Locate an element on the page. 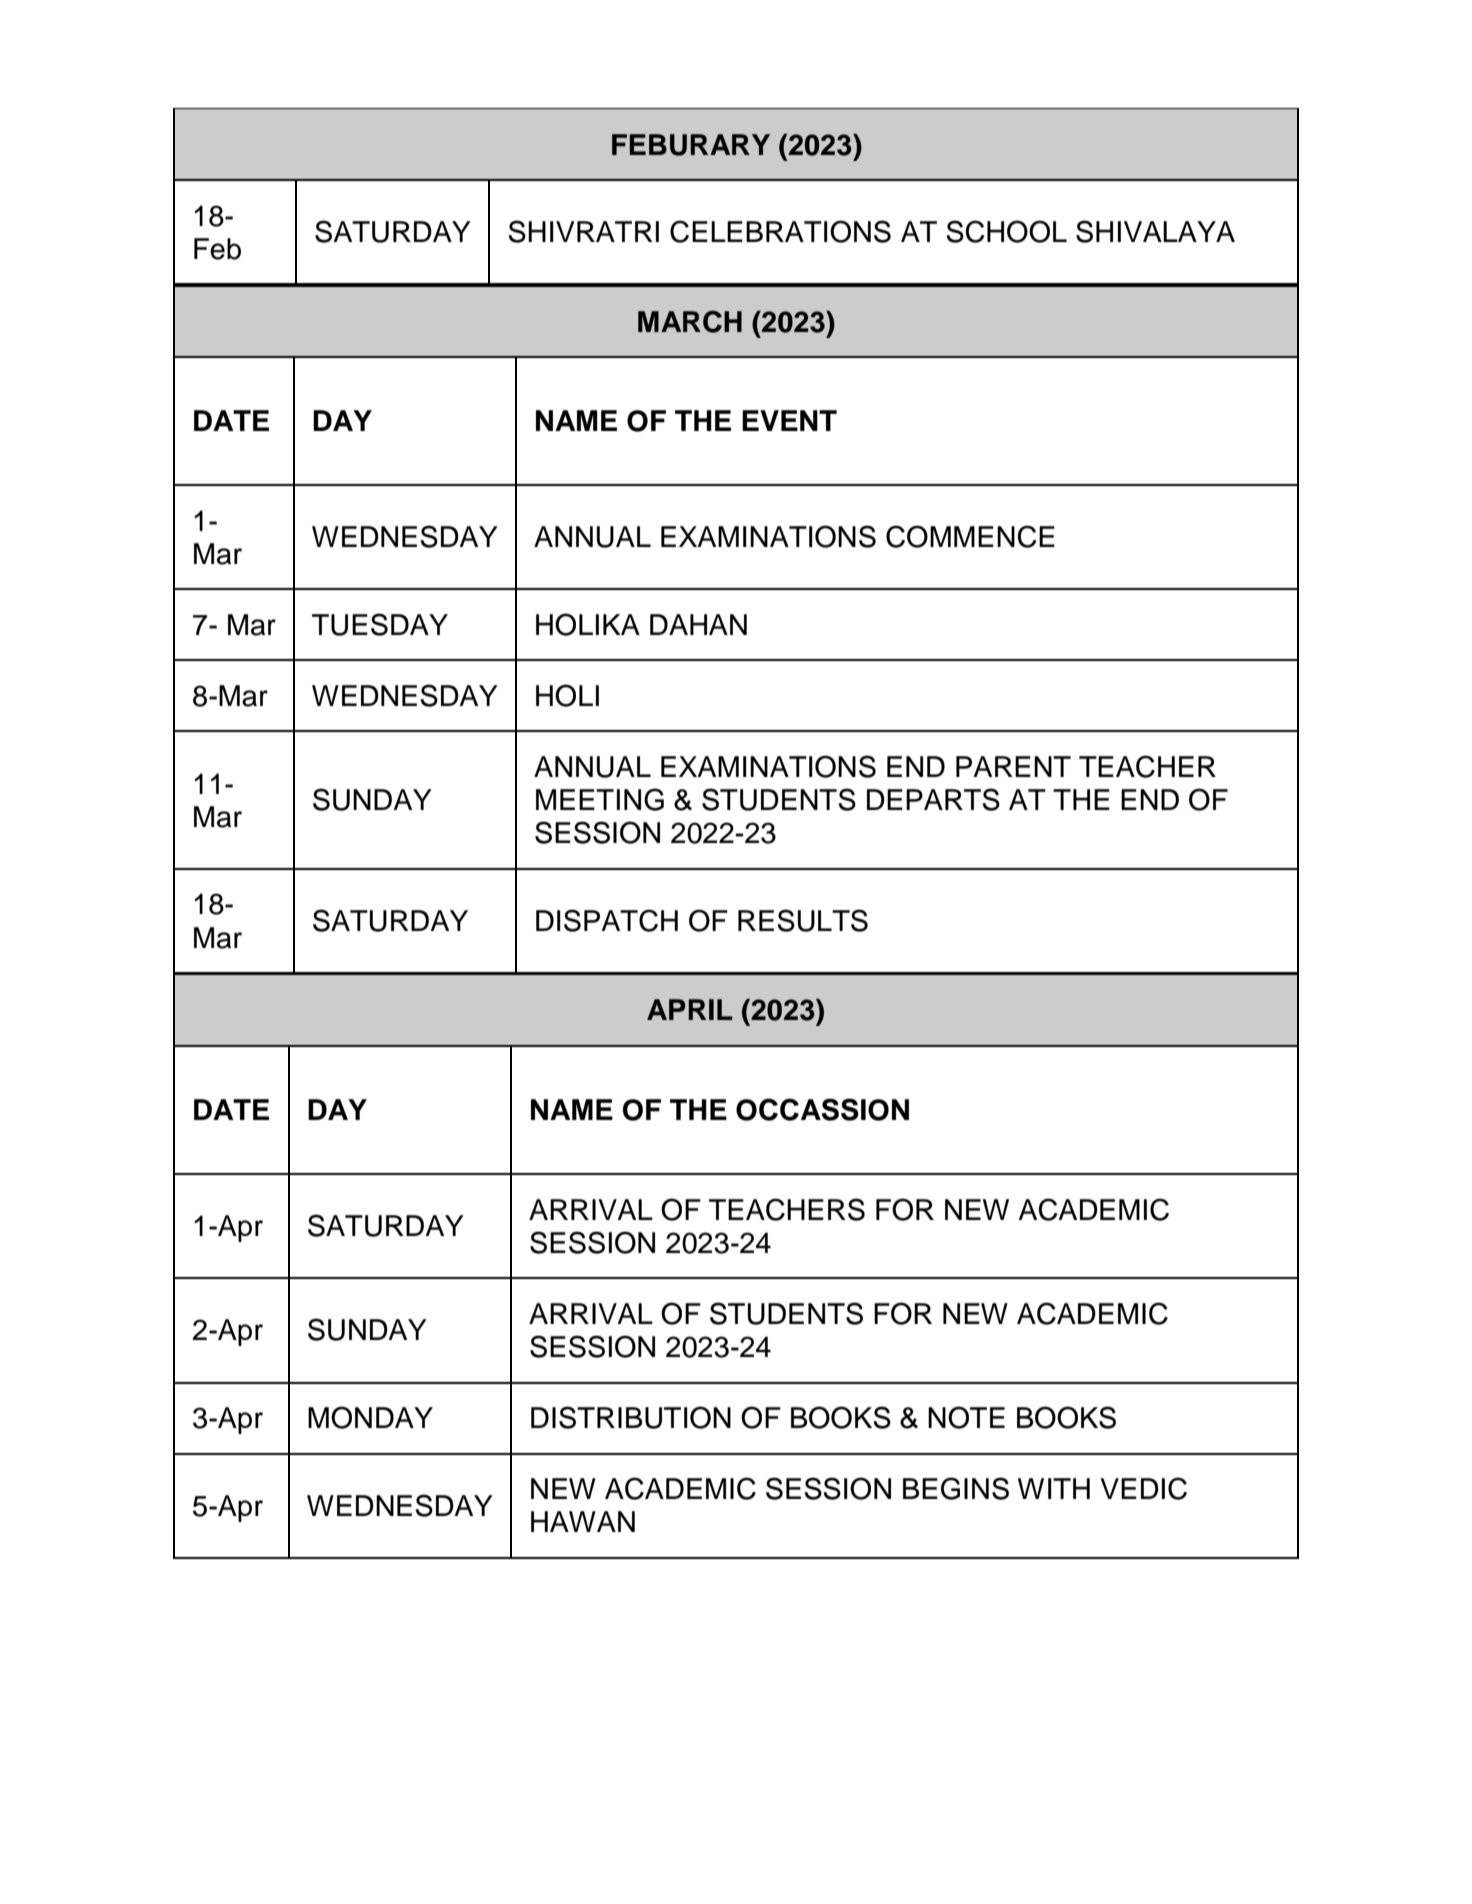 Image resolution: width=1472 pixels, height=1904 pixels. APRIL is located at coordinates (690, 1009).
